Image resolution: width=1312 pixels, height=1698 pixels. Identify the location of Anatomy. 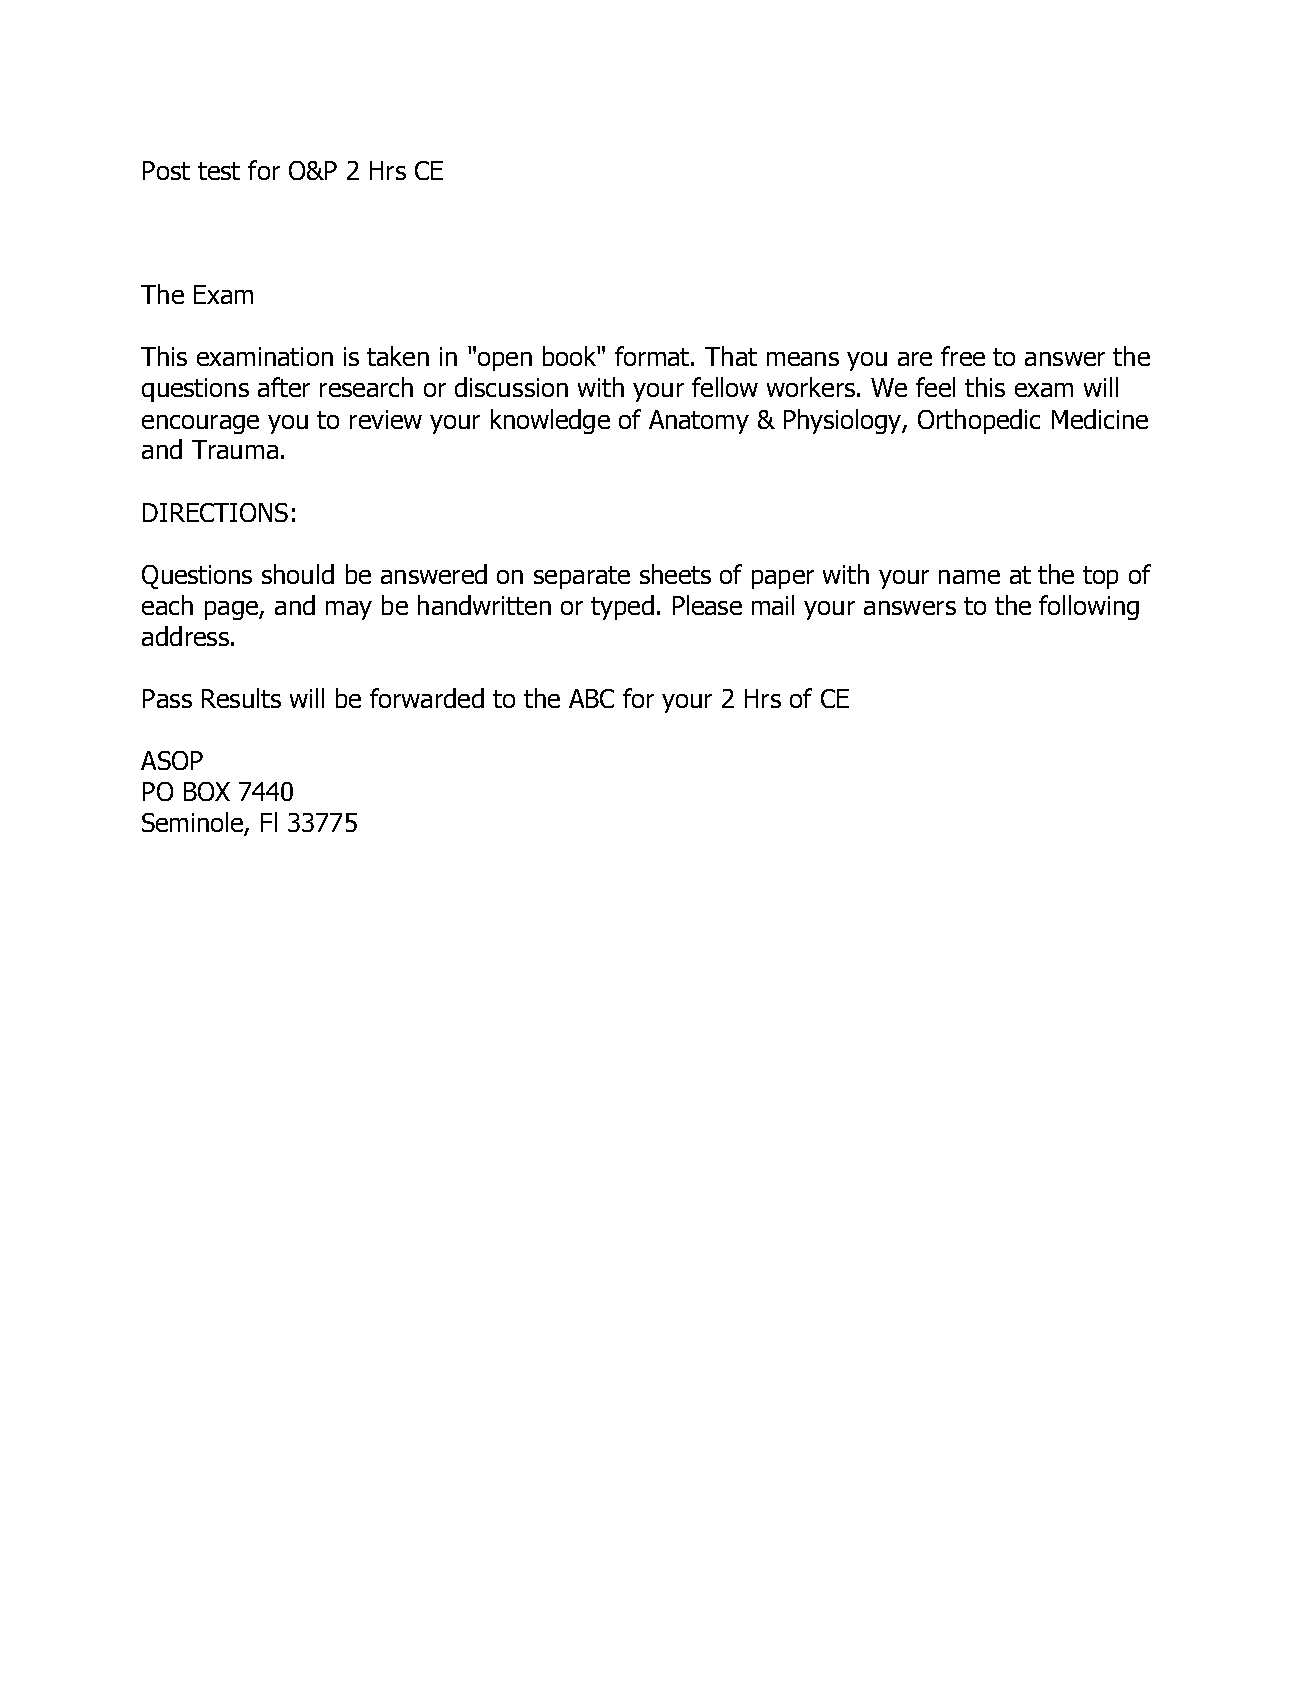
(699, 422).
